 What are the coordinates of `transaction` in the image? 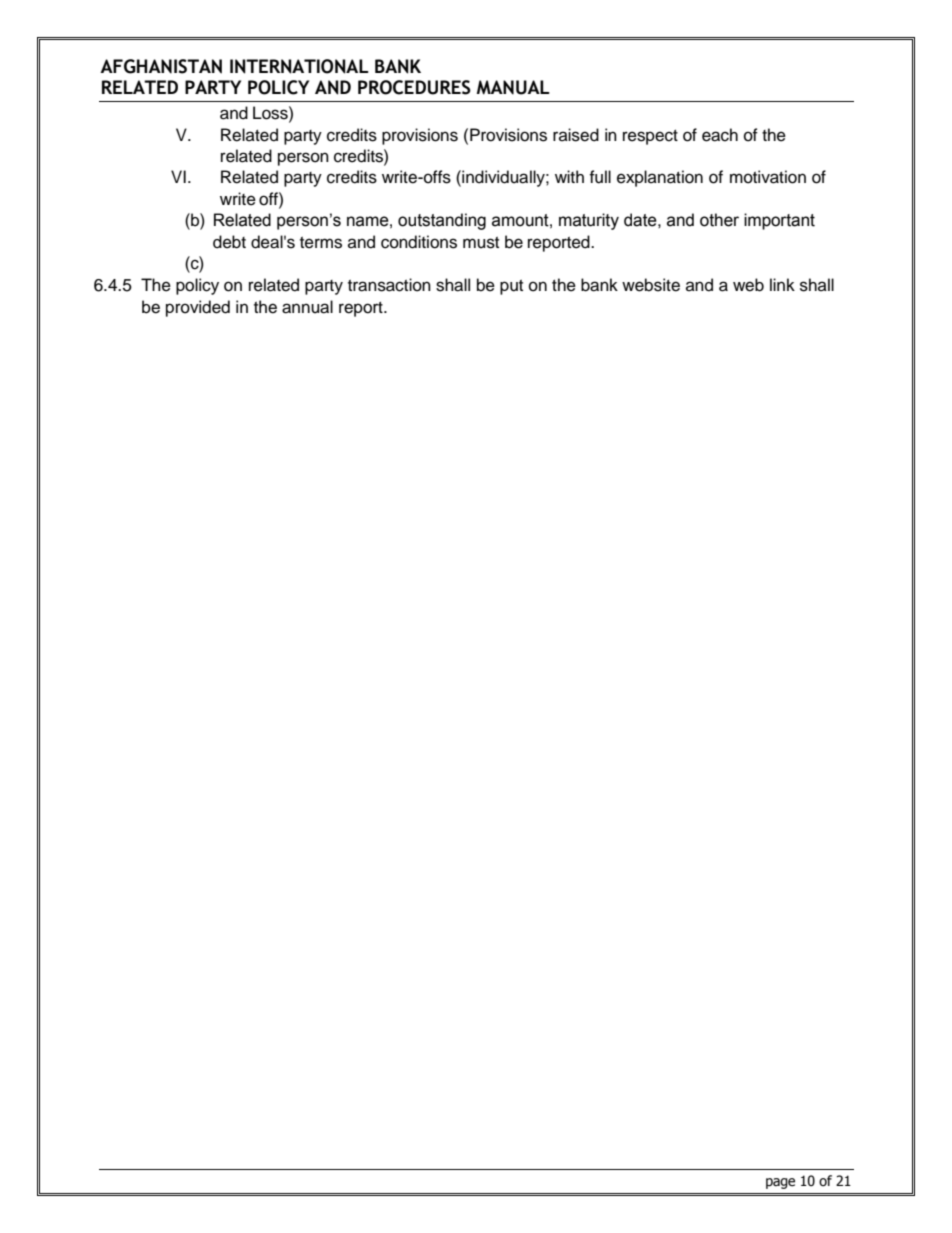 It's located at (389, 285).
